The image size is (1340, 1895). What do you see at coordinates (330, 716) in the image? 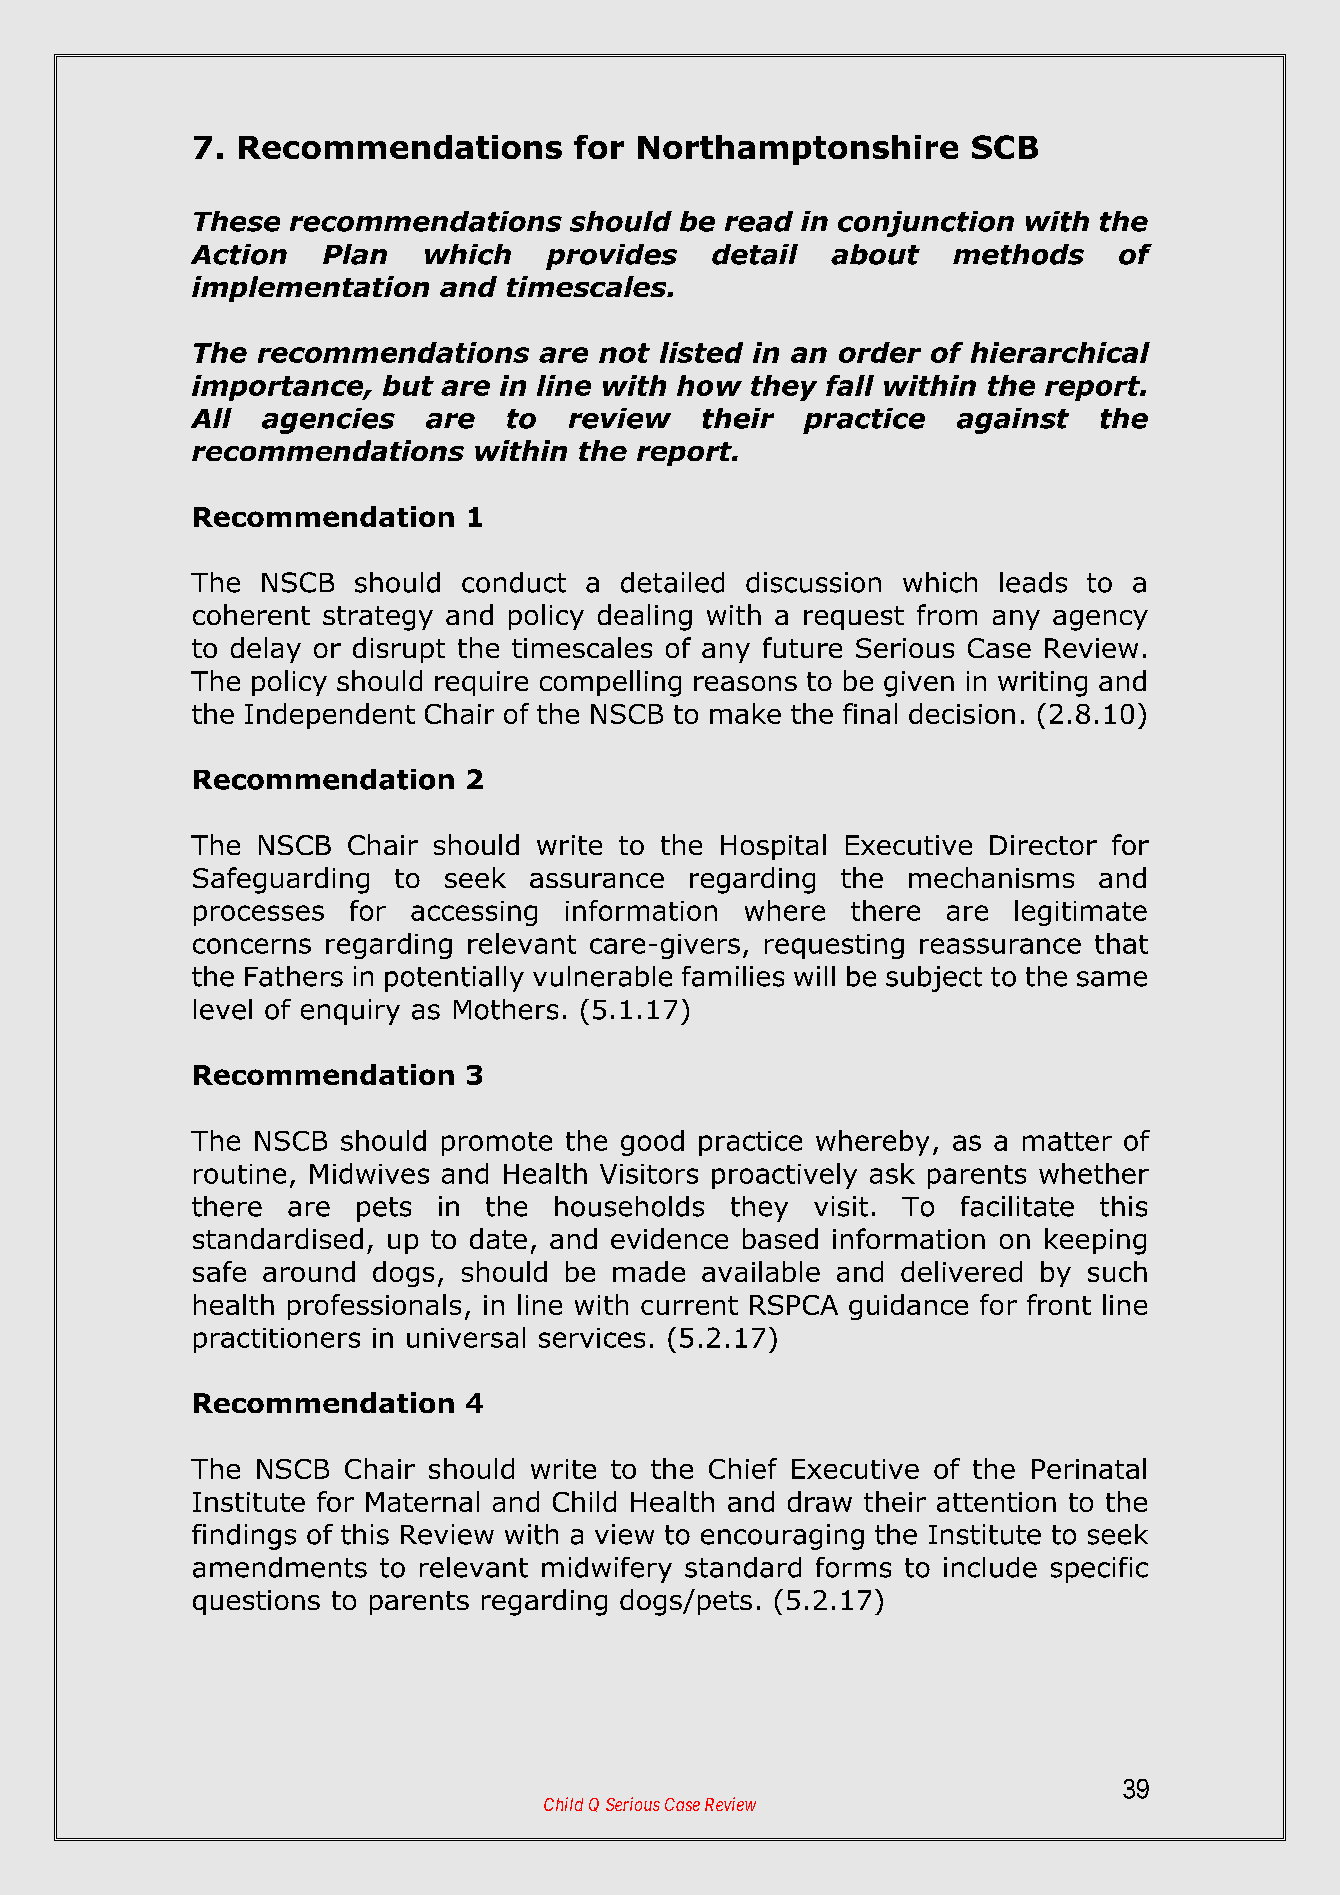
I see `Independent` at bounding box center [330, 716].
